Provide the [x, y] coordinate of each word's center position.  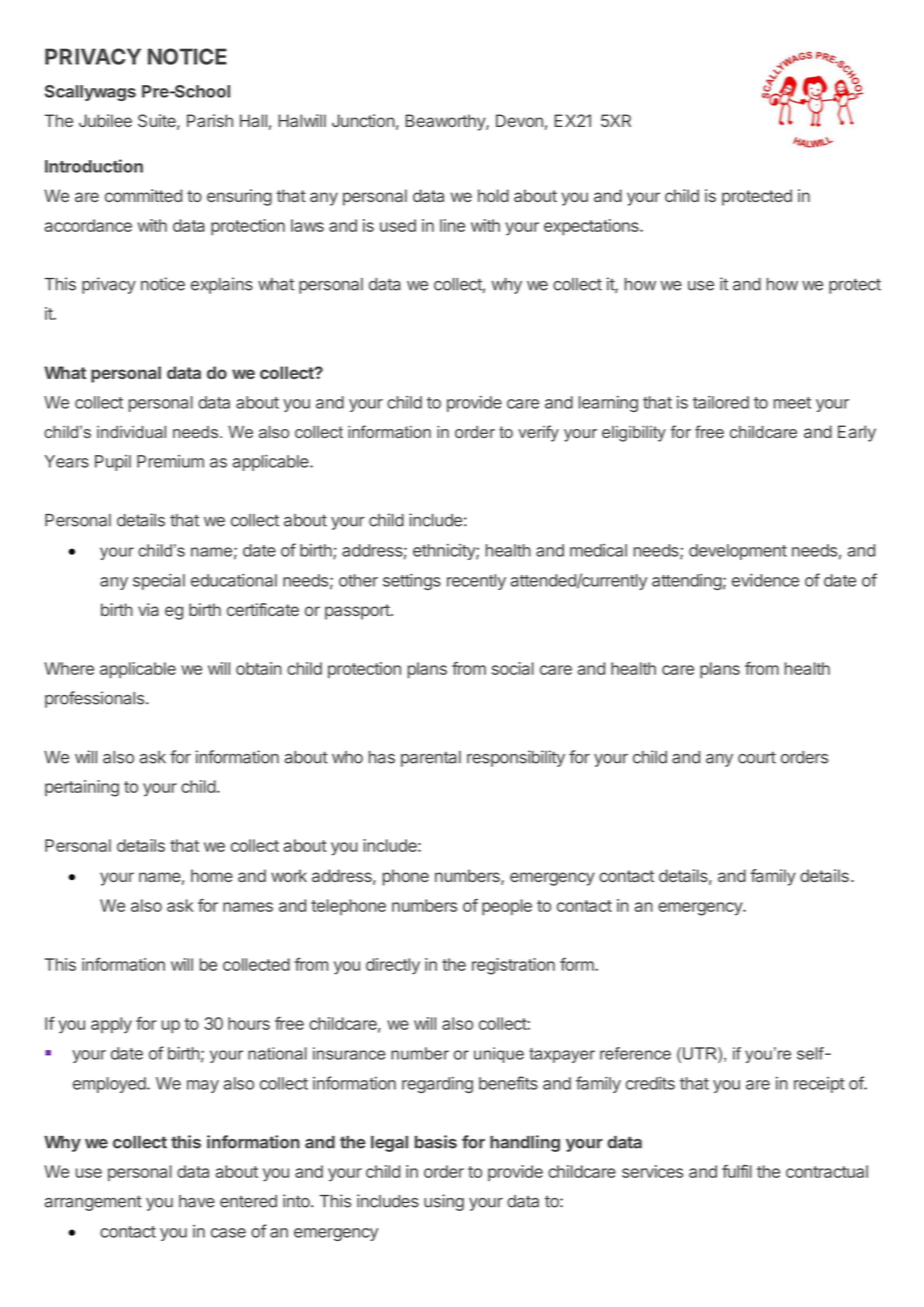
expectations [592, 227]
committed [143, 195]
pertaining [82, 788]
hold [493, 195]
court [757, 757]
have [197, 1201]
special [159, 581]
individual [131, 431]
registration [513, 966]
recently [476, 582]
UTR [701, 1053]
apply [111, 1025]
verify [538, 433]
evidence [765, 580]
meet [792, 403]
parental [431, 759]
